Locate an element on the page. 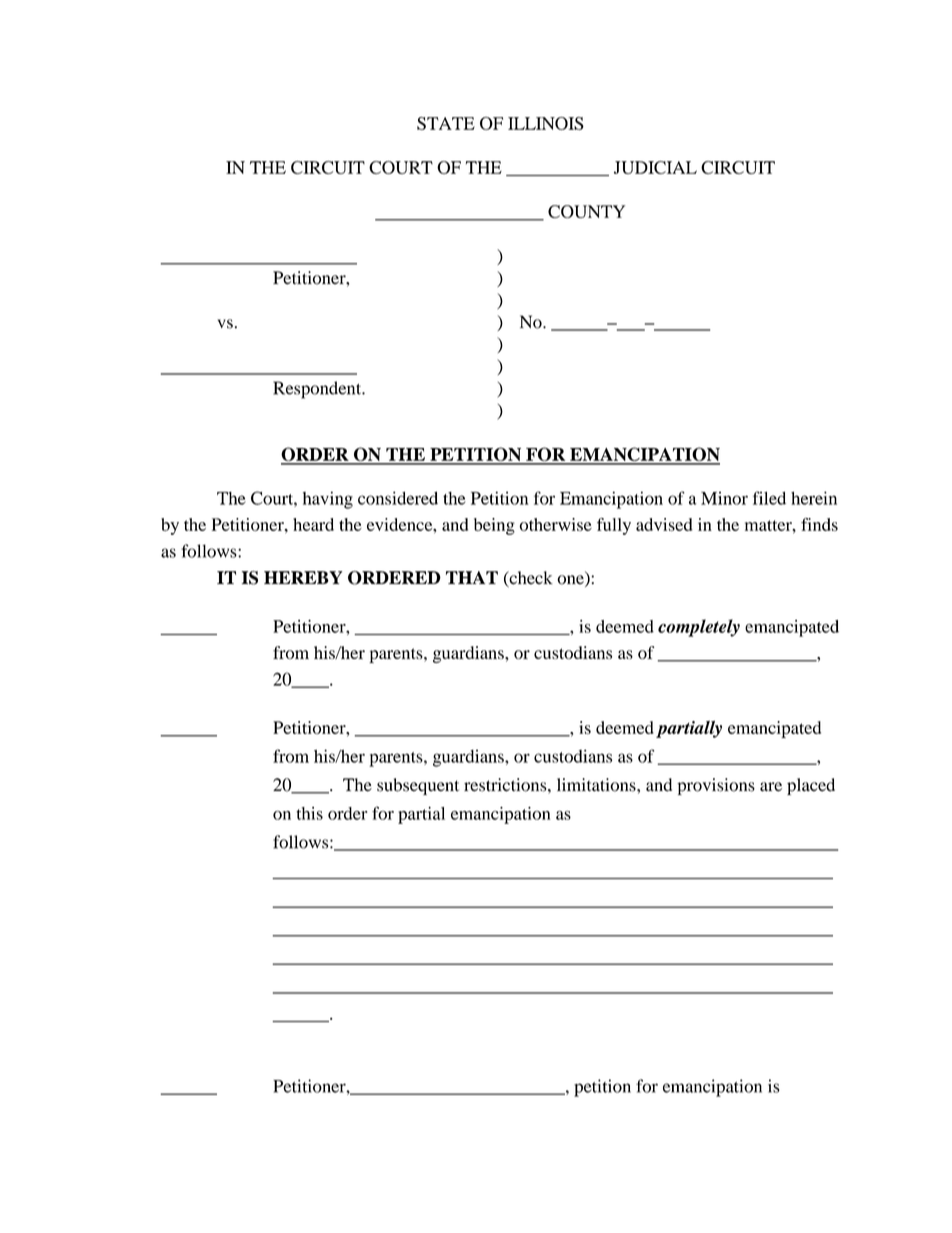 The width and height of the image is (952, 1233). otherwise is located at coordinates (555, 524).
